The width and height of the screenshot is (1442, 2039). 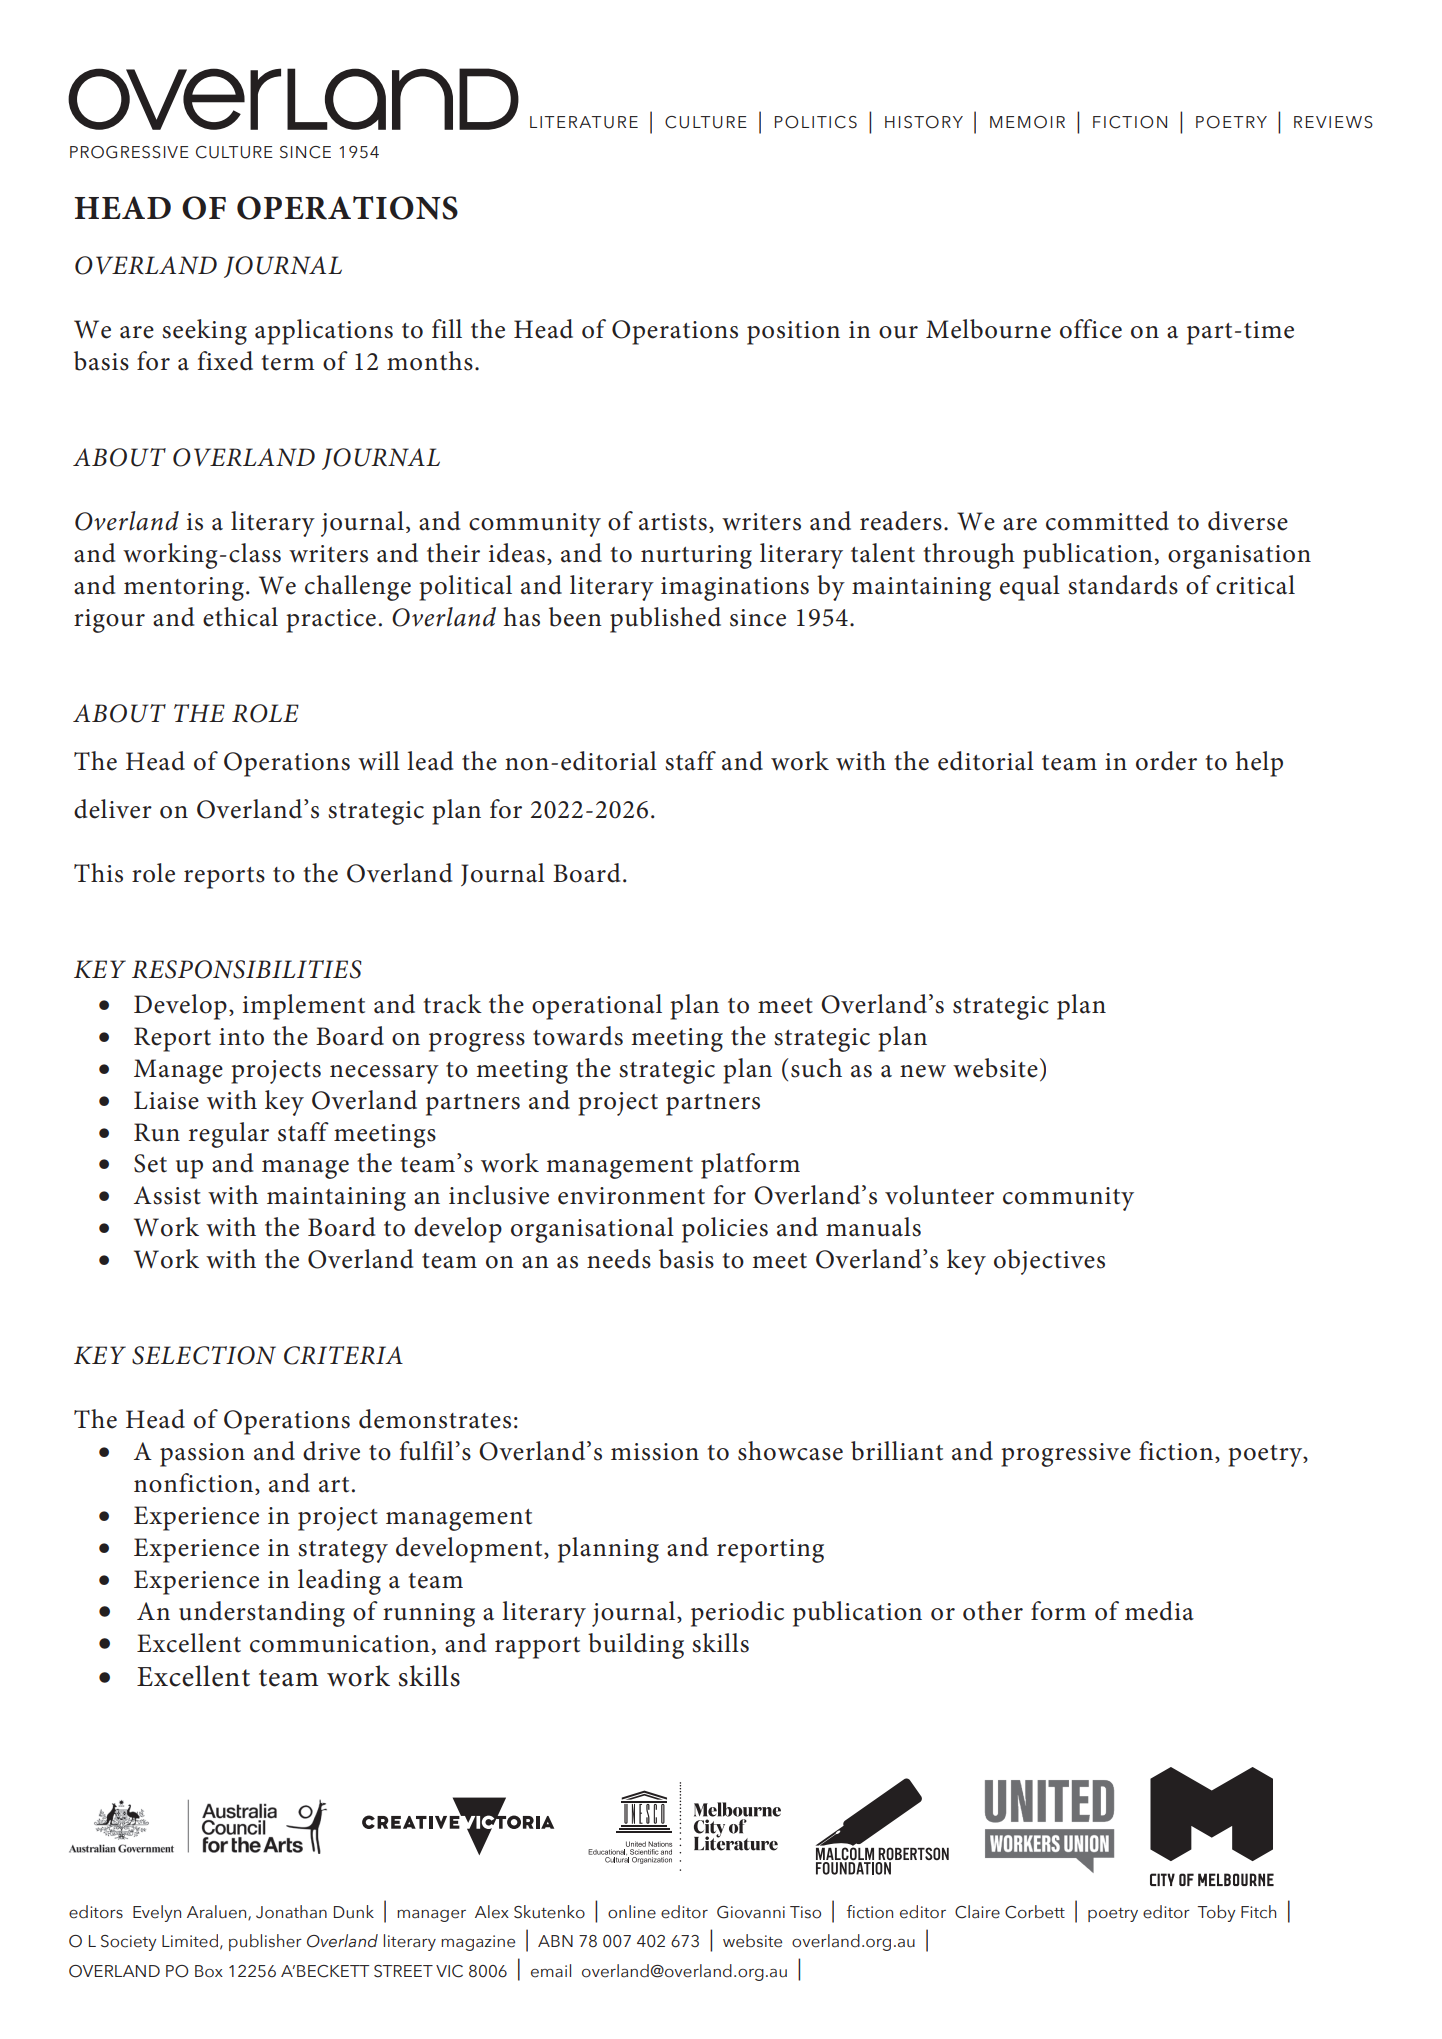 What do you see at coordinates (1159, 1611) in the screenshot?
I see `media` at bounding box center [1159, 1611].
